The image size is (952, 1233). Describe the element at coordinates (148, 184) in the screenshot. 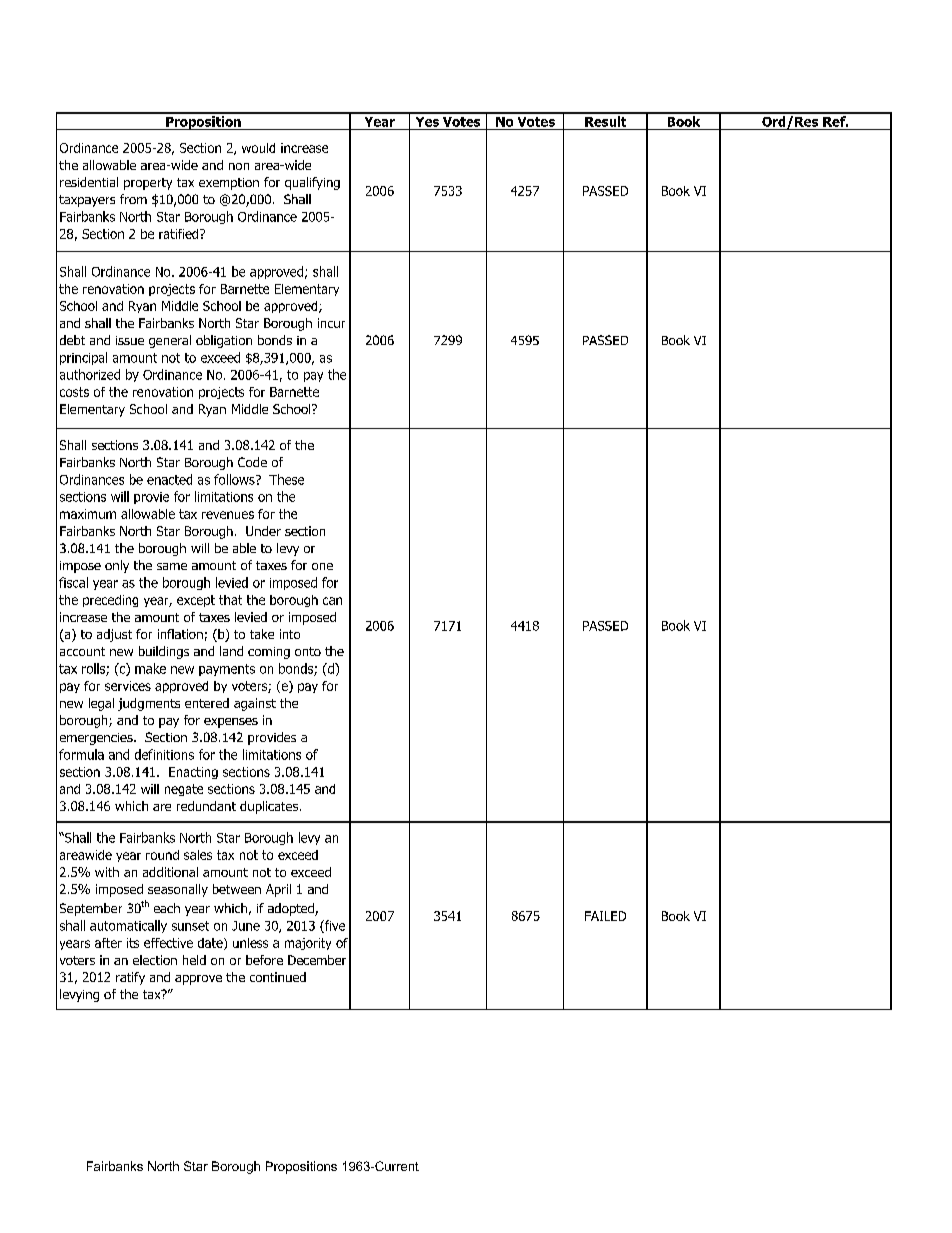

I see `property` at that location.
